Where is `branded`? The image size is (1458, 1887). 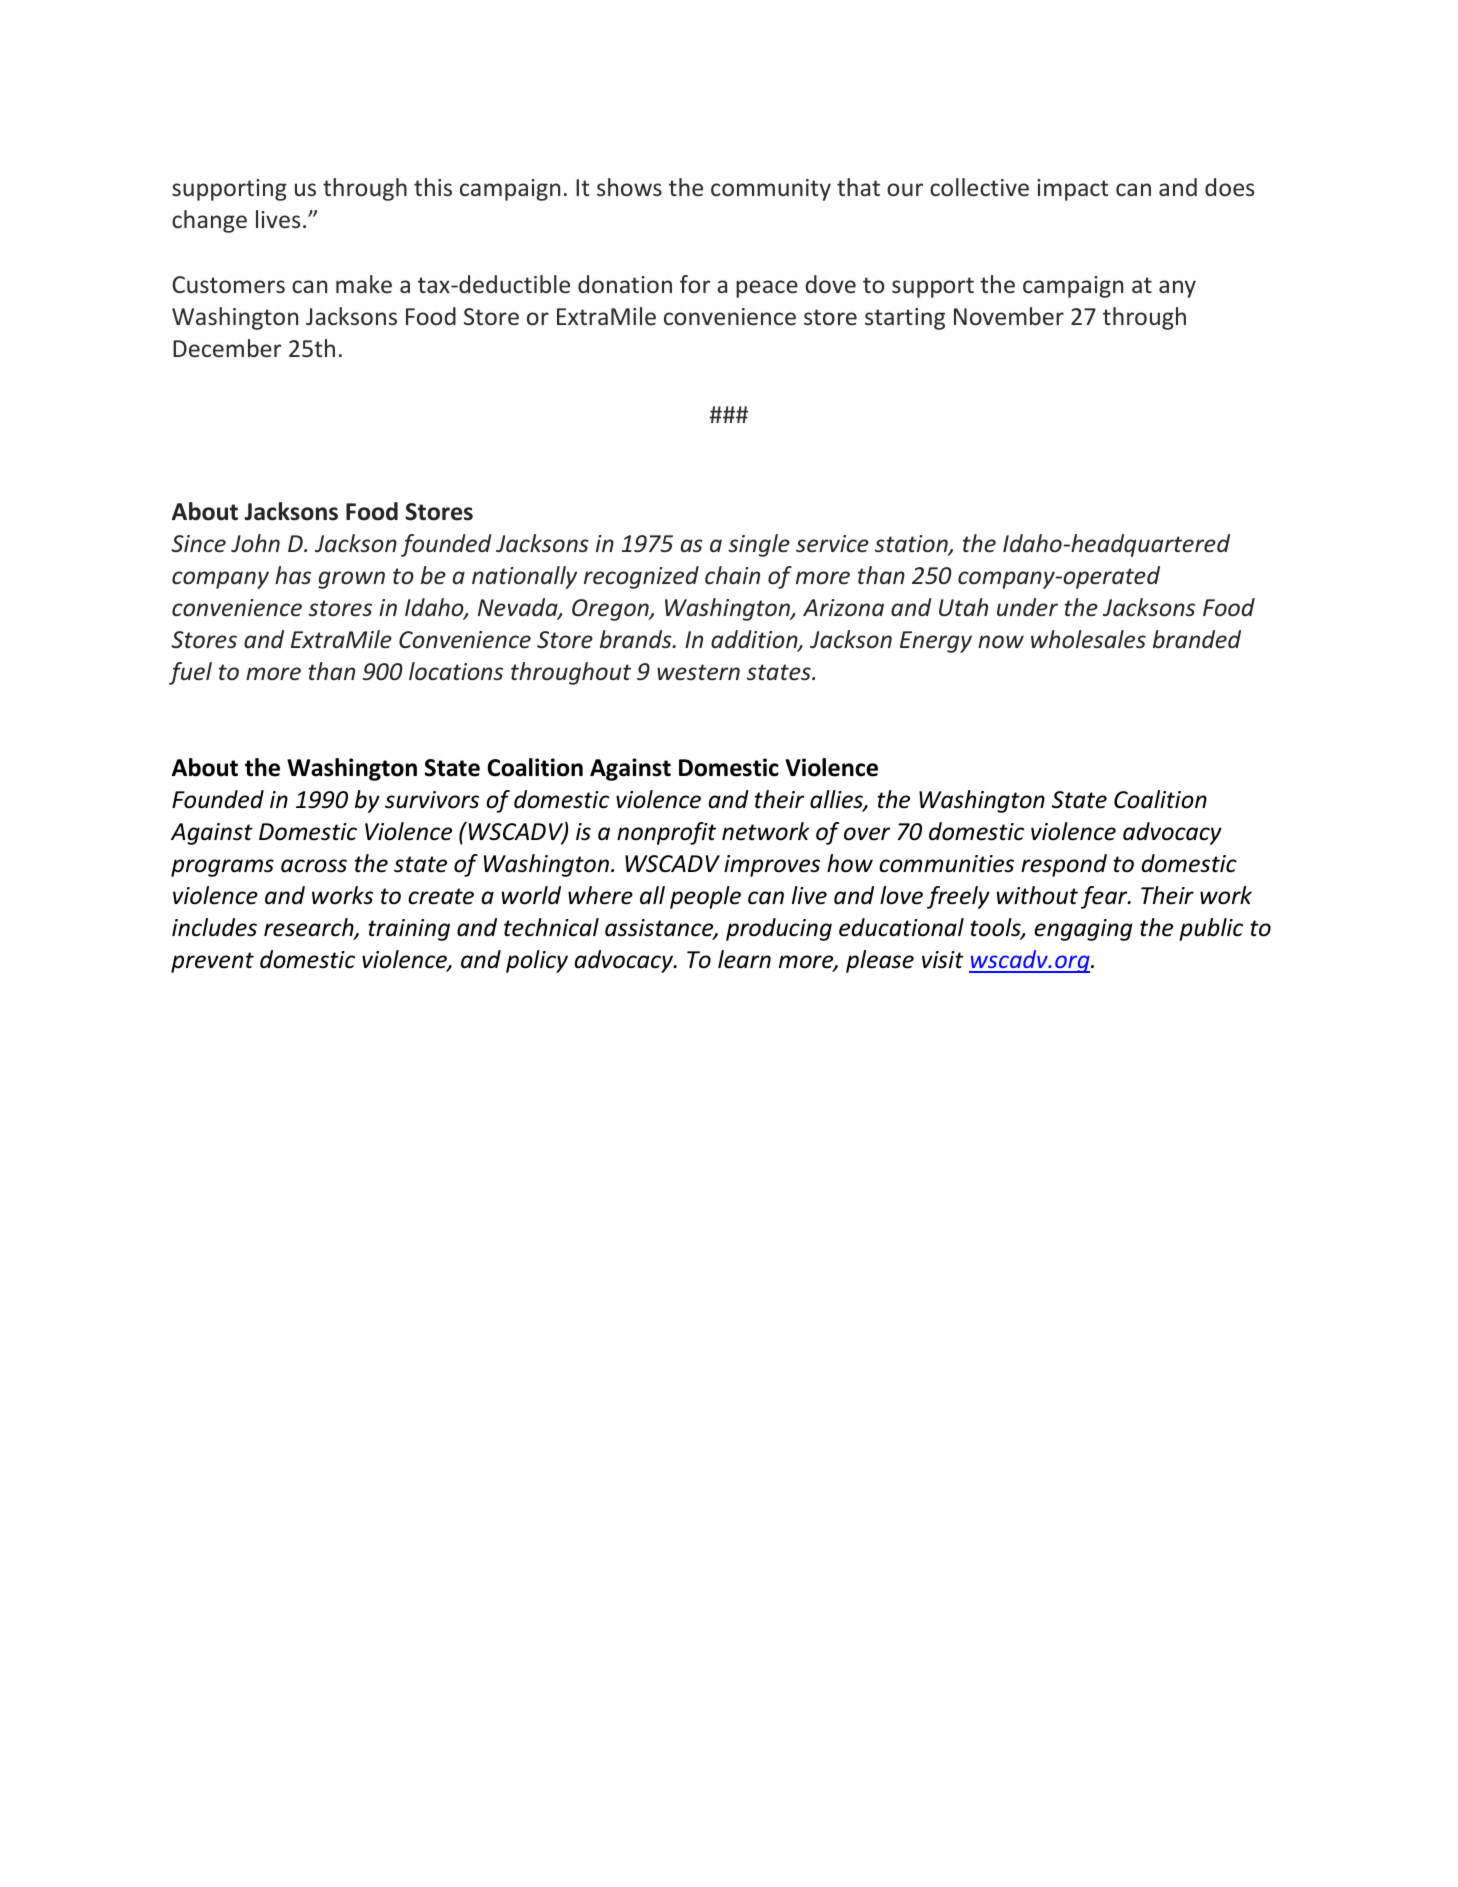
branded is located at coordinates (1197, 639).
